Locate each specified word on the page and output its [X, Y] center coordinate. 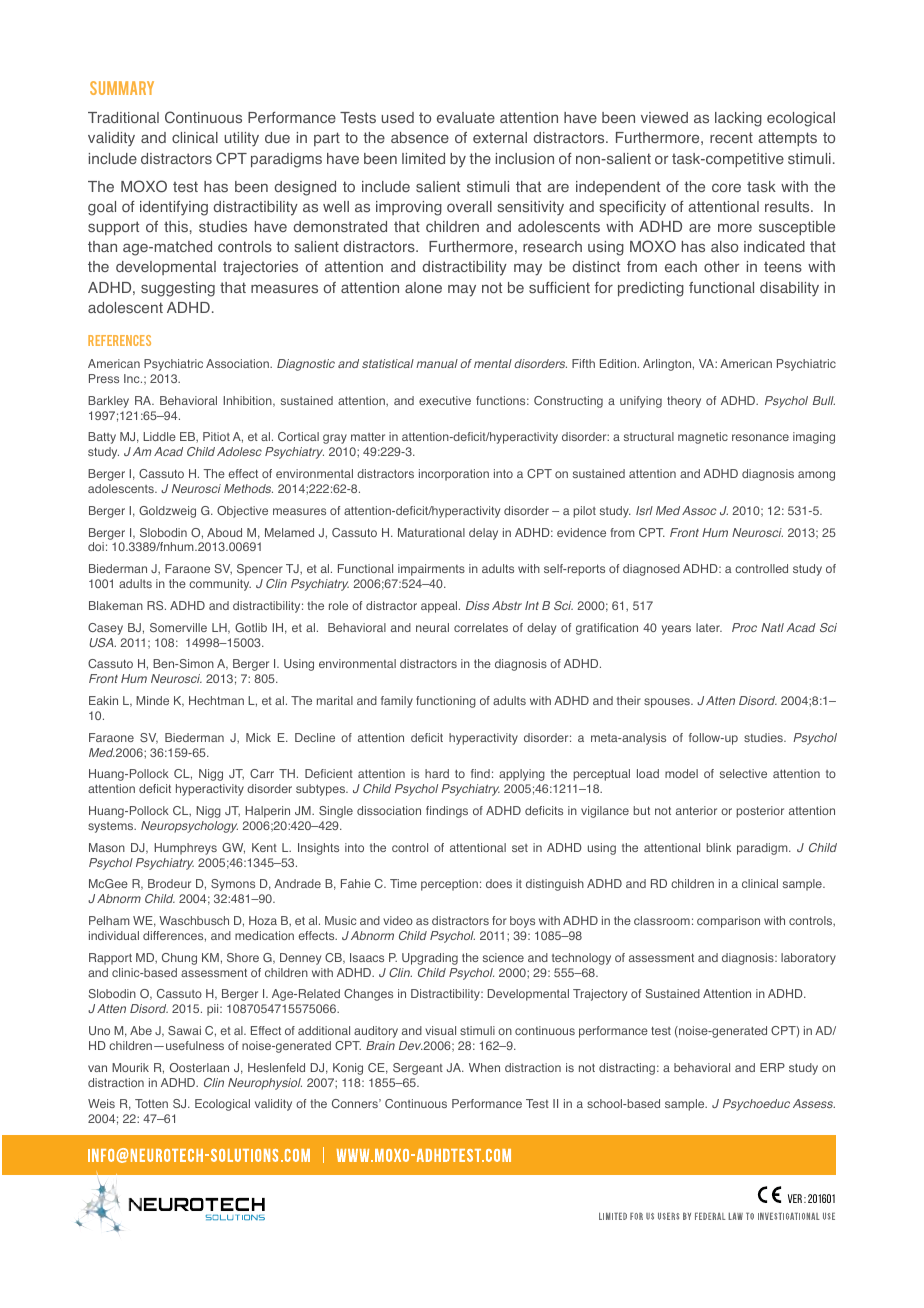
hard [437, 773]
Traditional [123, 118]
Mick [258, 737]
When [484, 1067]
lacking [738, 119]
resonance [760, 437]
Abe [141, 1030]
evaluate [466, 117]
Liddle [159, 436]
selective [743, 773]
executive [445, 400]
